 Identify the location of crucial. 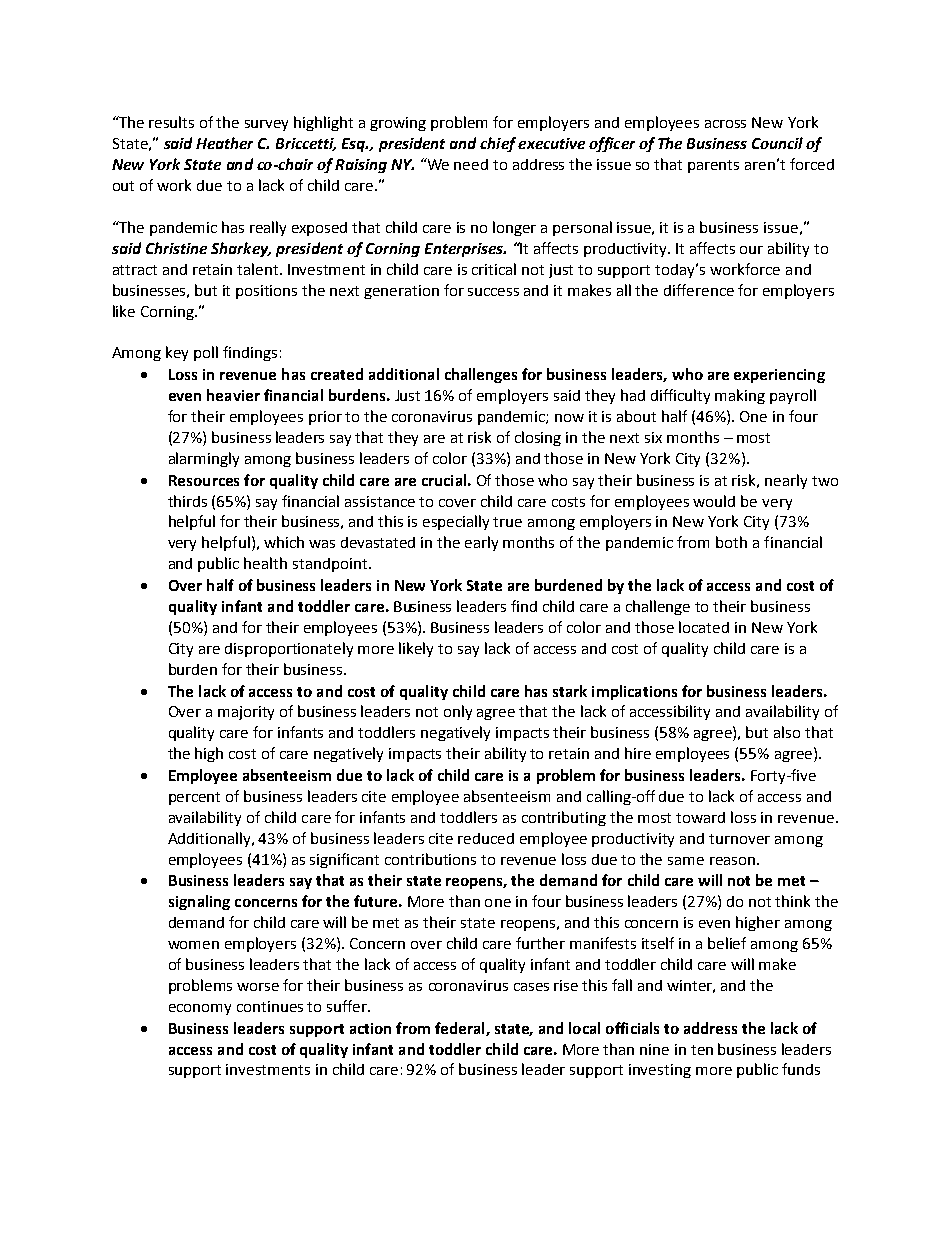
(444, 480).
